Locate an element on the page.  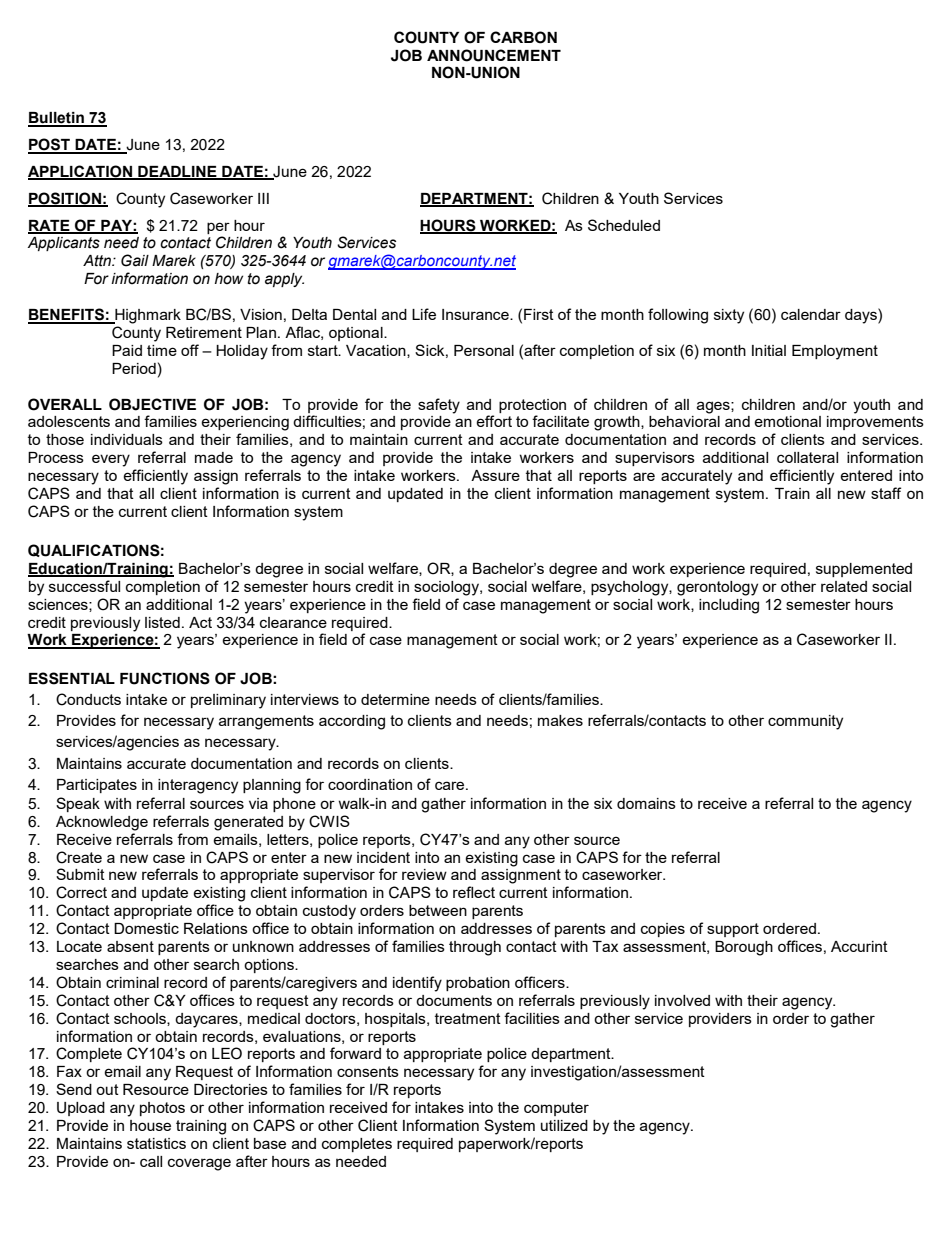
community is located at coordinates (805, 722).
